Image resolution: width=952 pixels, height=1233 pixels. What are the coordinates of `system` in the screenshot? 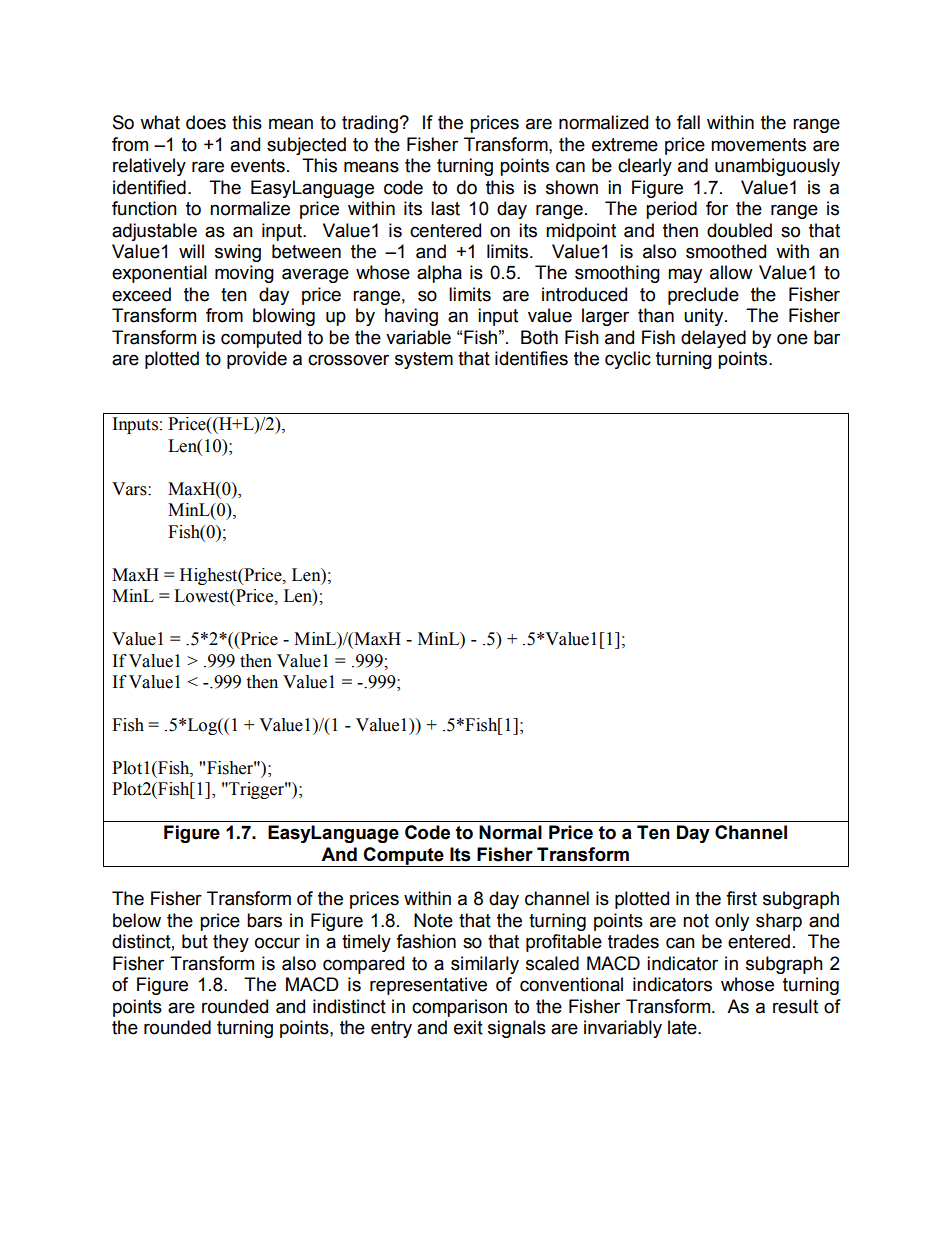 It's located at (424, 360).
